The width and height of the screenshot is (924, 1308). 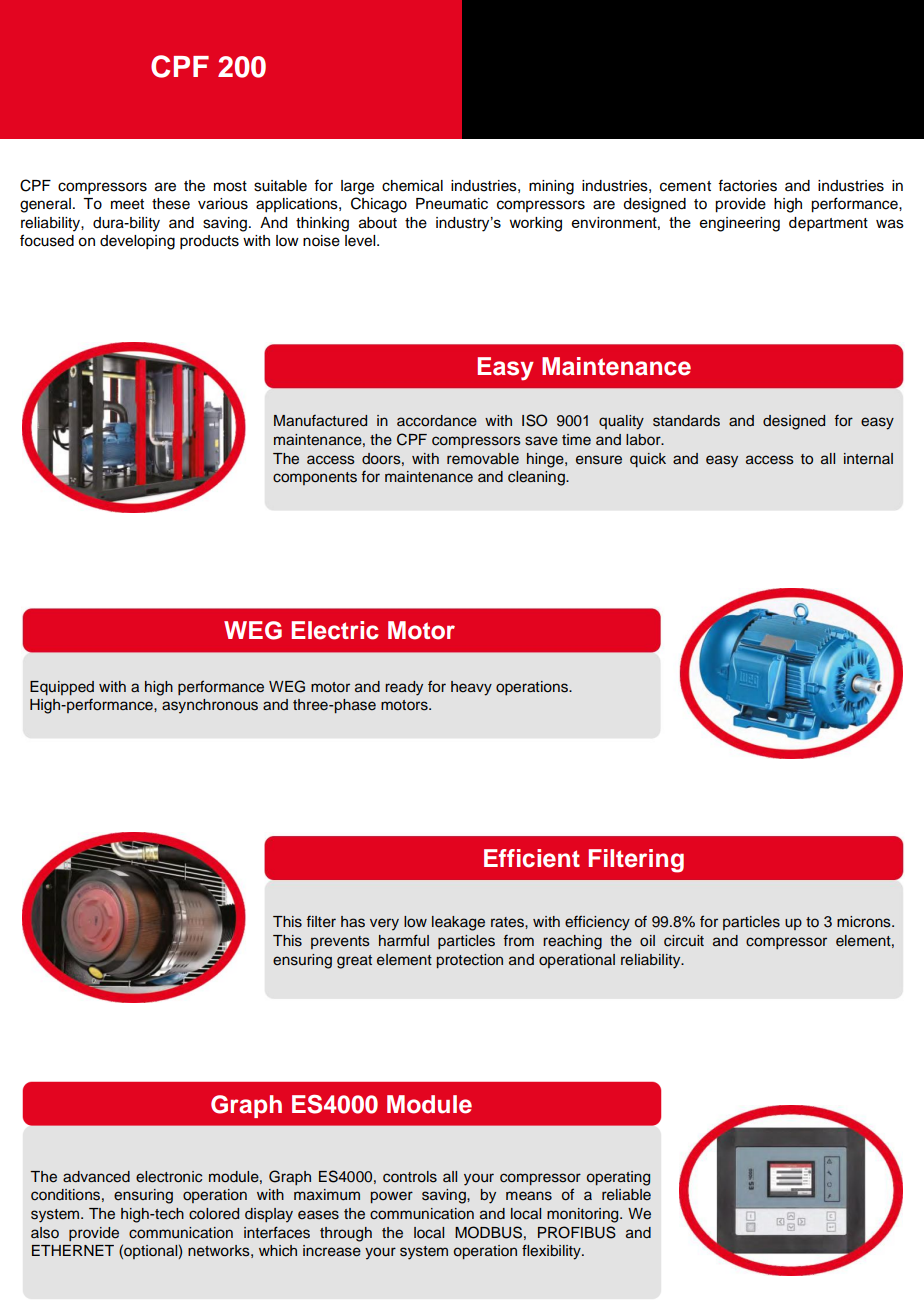 I want to click on Pneumatic, so click(x=452, y=204).
